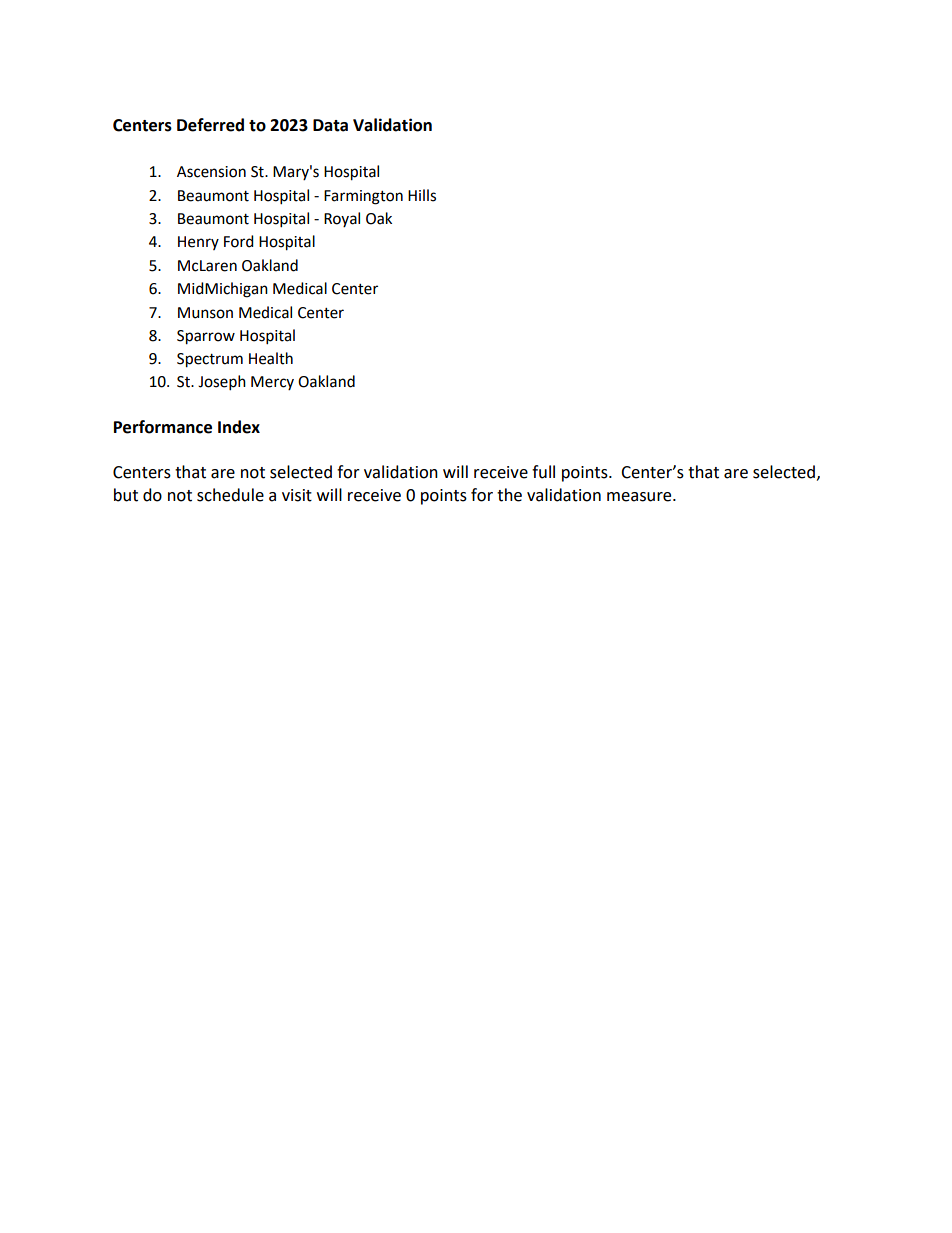 The width and height of the screenshot is (952, 1233). I want to click on Health, so click(271, 358).
